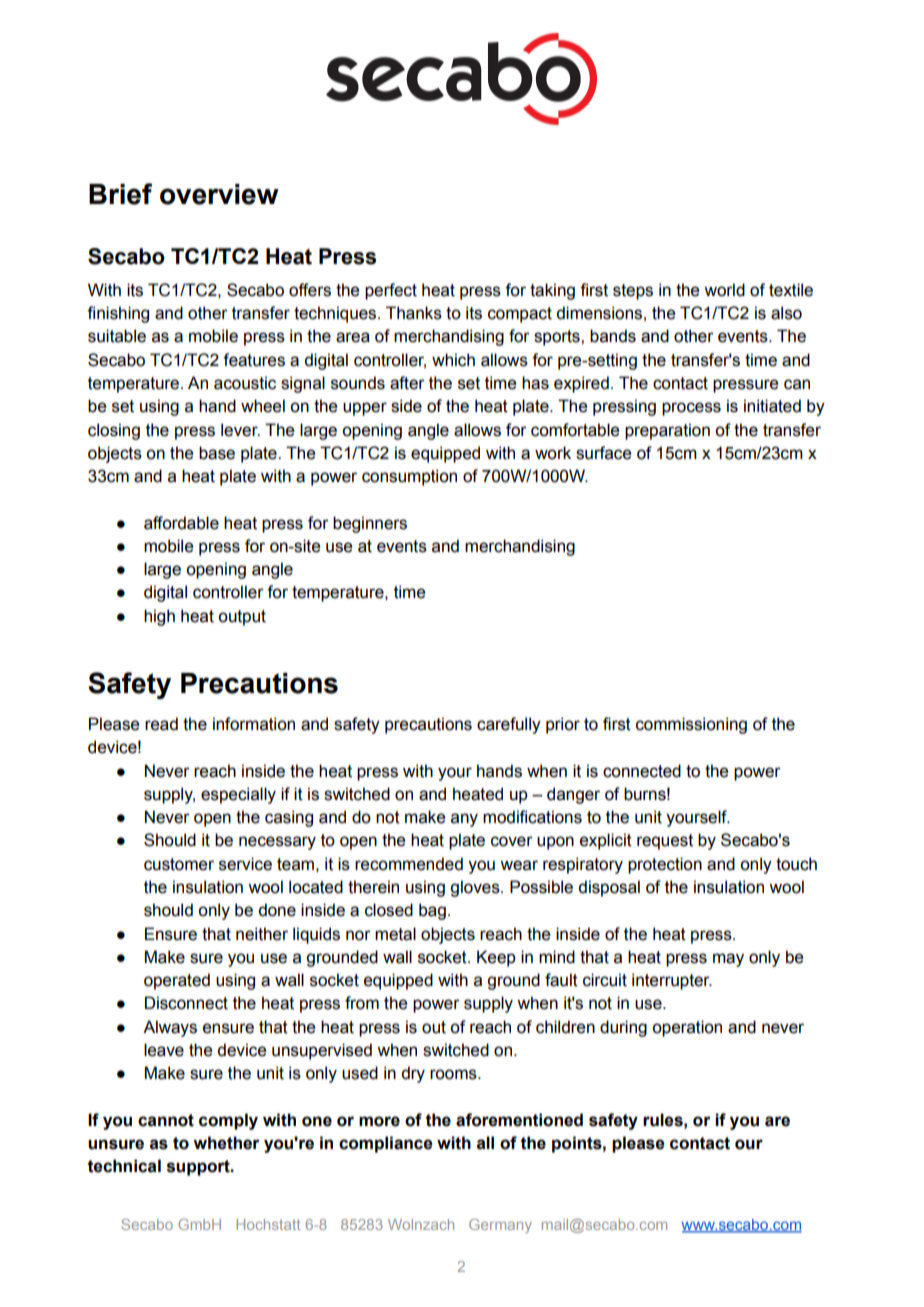  Describe the element at coordinates (199, 1168) in the screenshot. I see `support` at that location.
